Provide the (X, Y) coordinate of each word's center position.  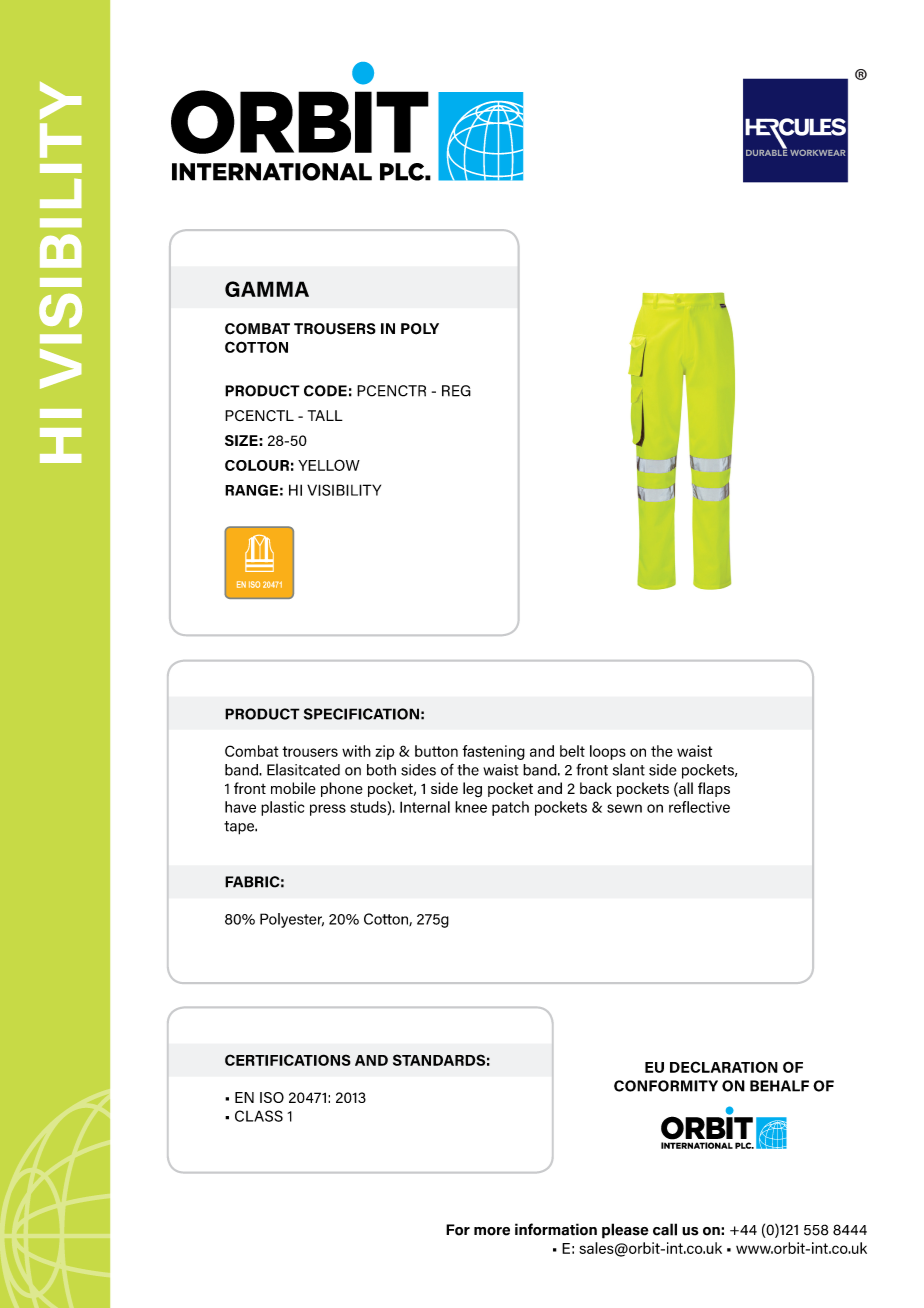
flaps (714, 789)
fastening (494, 752)
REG (456, 391)
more (492, 1231)
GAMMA (267, 289)
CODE (325, 391)
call (665, 1229)
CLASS (259, 1116)
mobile (293, 788)
